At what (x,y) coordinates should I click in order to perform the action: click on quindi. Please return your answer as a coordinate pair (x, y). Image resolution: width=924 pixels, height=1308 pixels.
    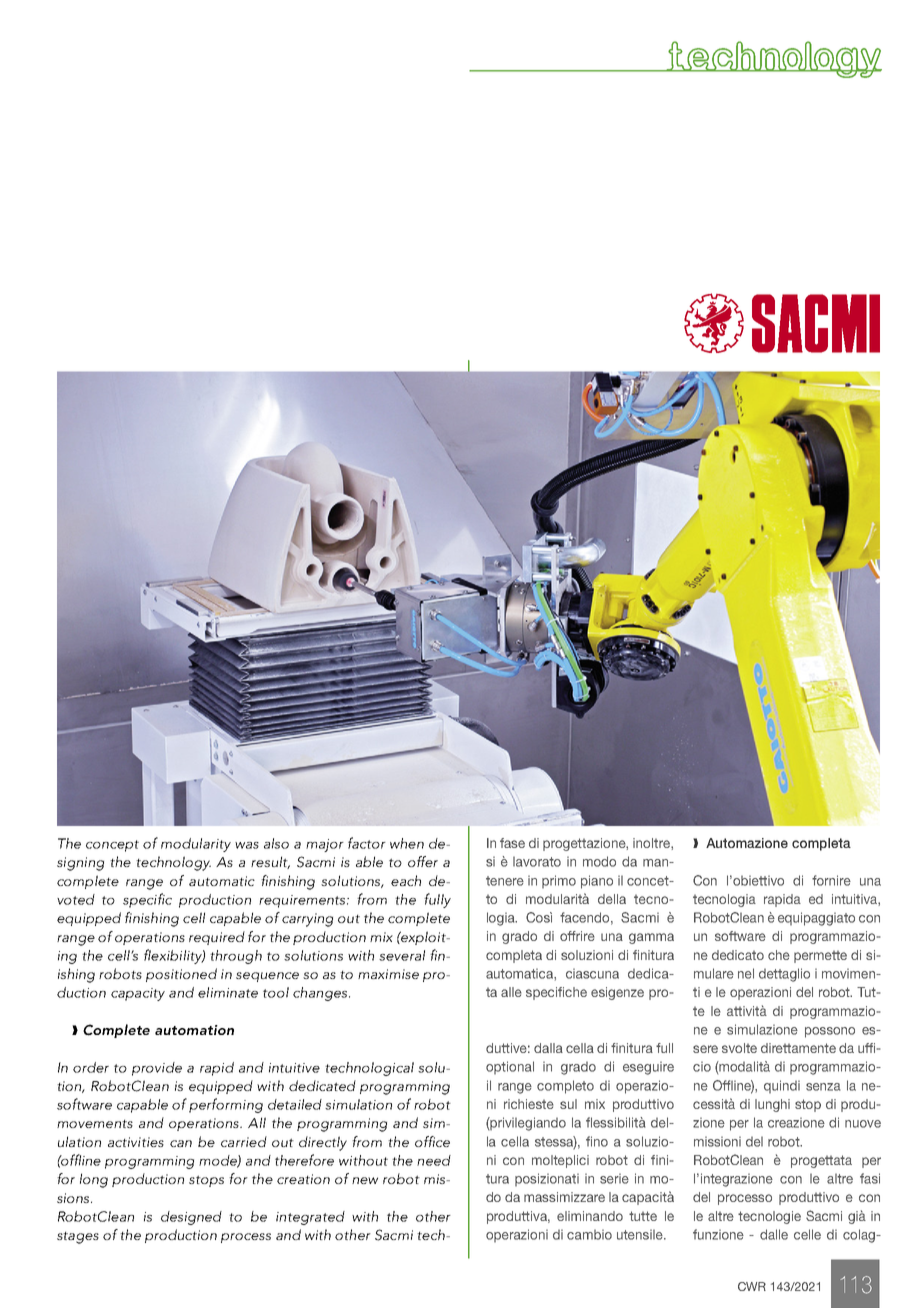
    Looking at the image, I should click on (782, 1087).
